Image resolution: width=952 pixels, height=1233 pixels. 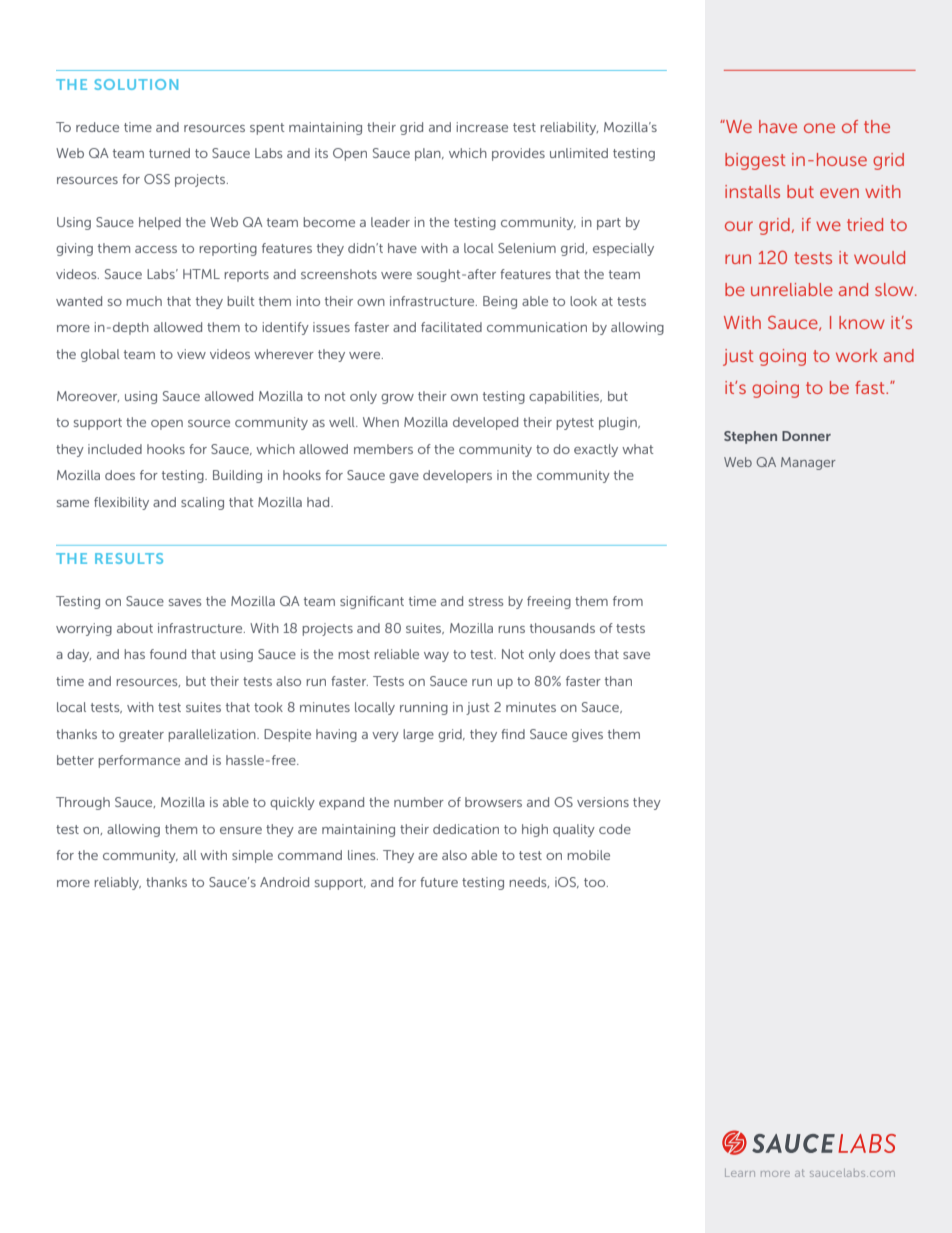 I want to click on find, so click(x=513, y=734).
